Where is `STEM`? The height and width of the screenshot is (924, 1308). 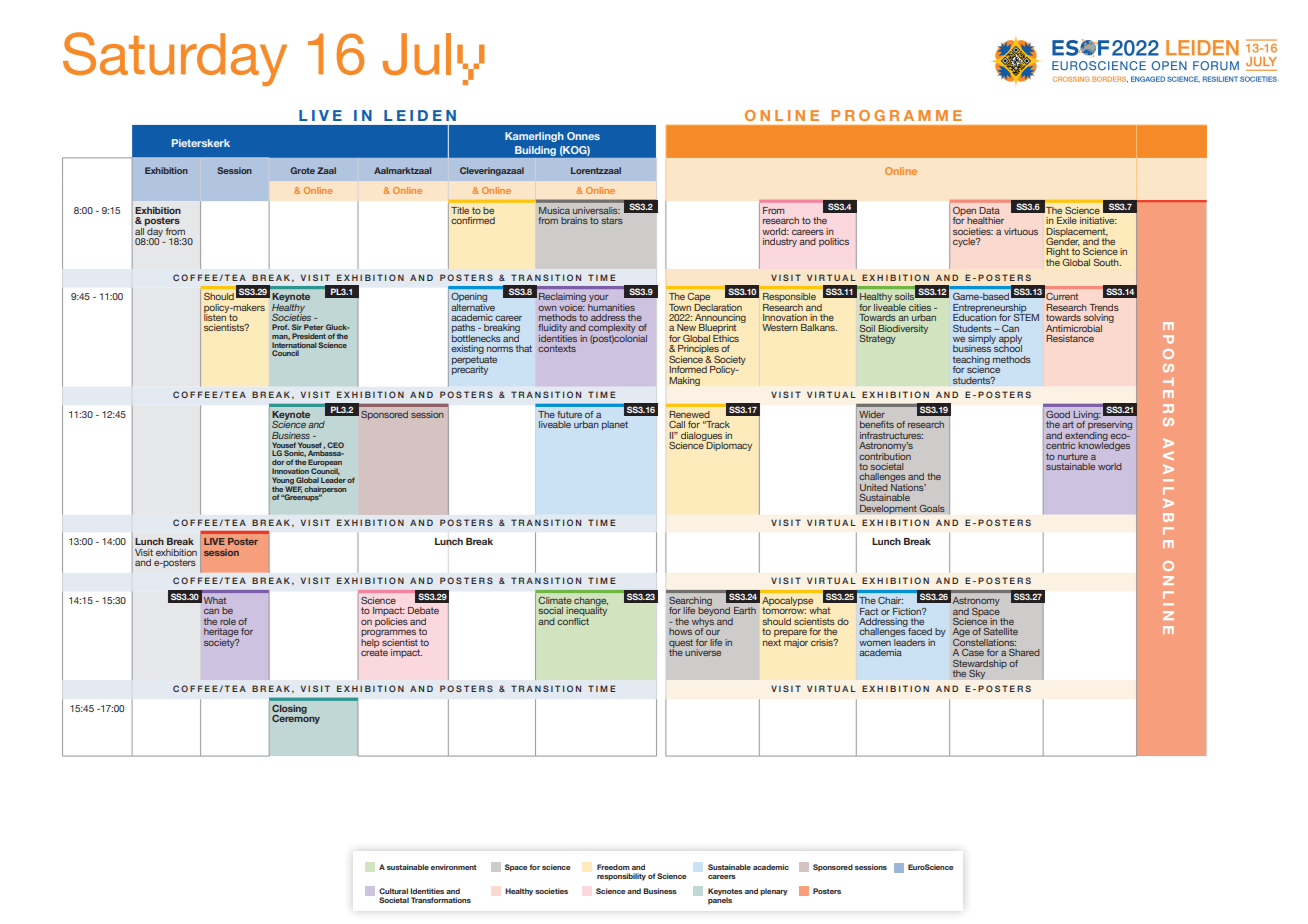
STEM is located at coordinates (1026, 316).
